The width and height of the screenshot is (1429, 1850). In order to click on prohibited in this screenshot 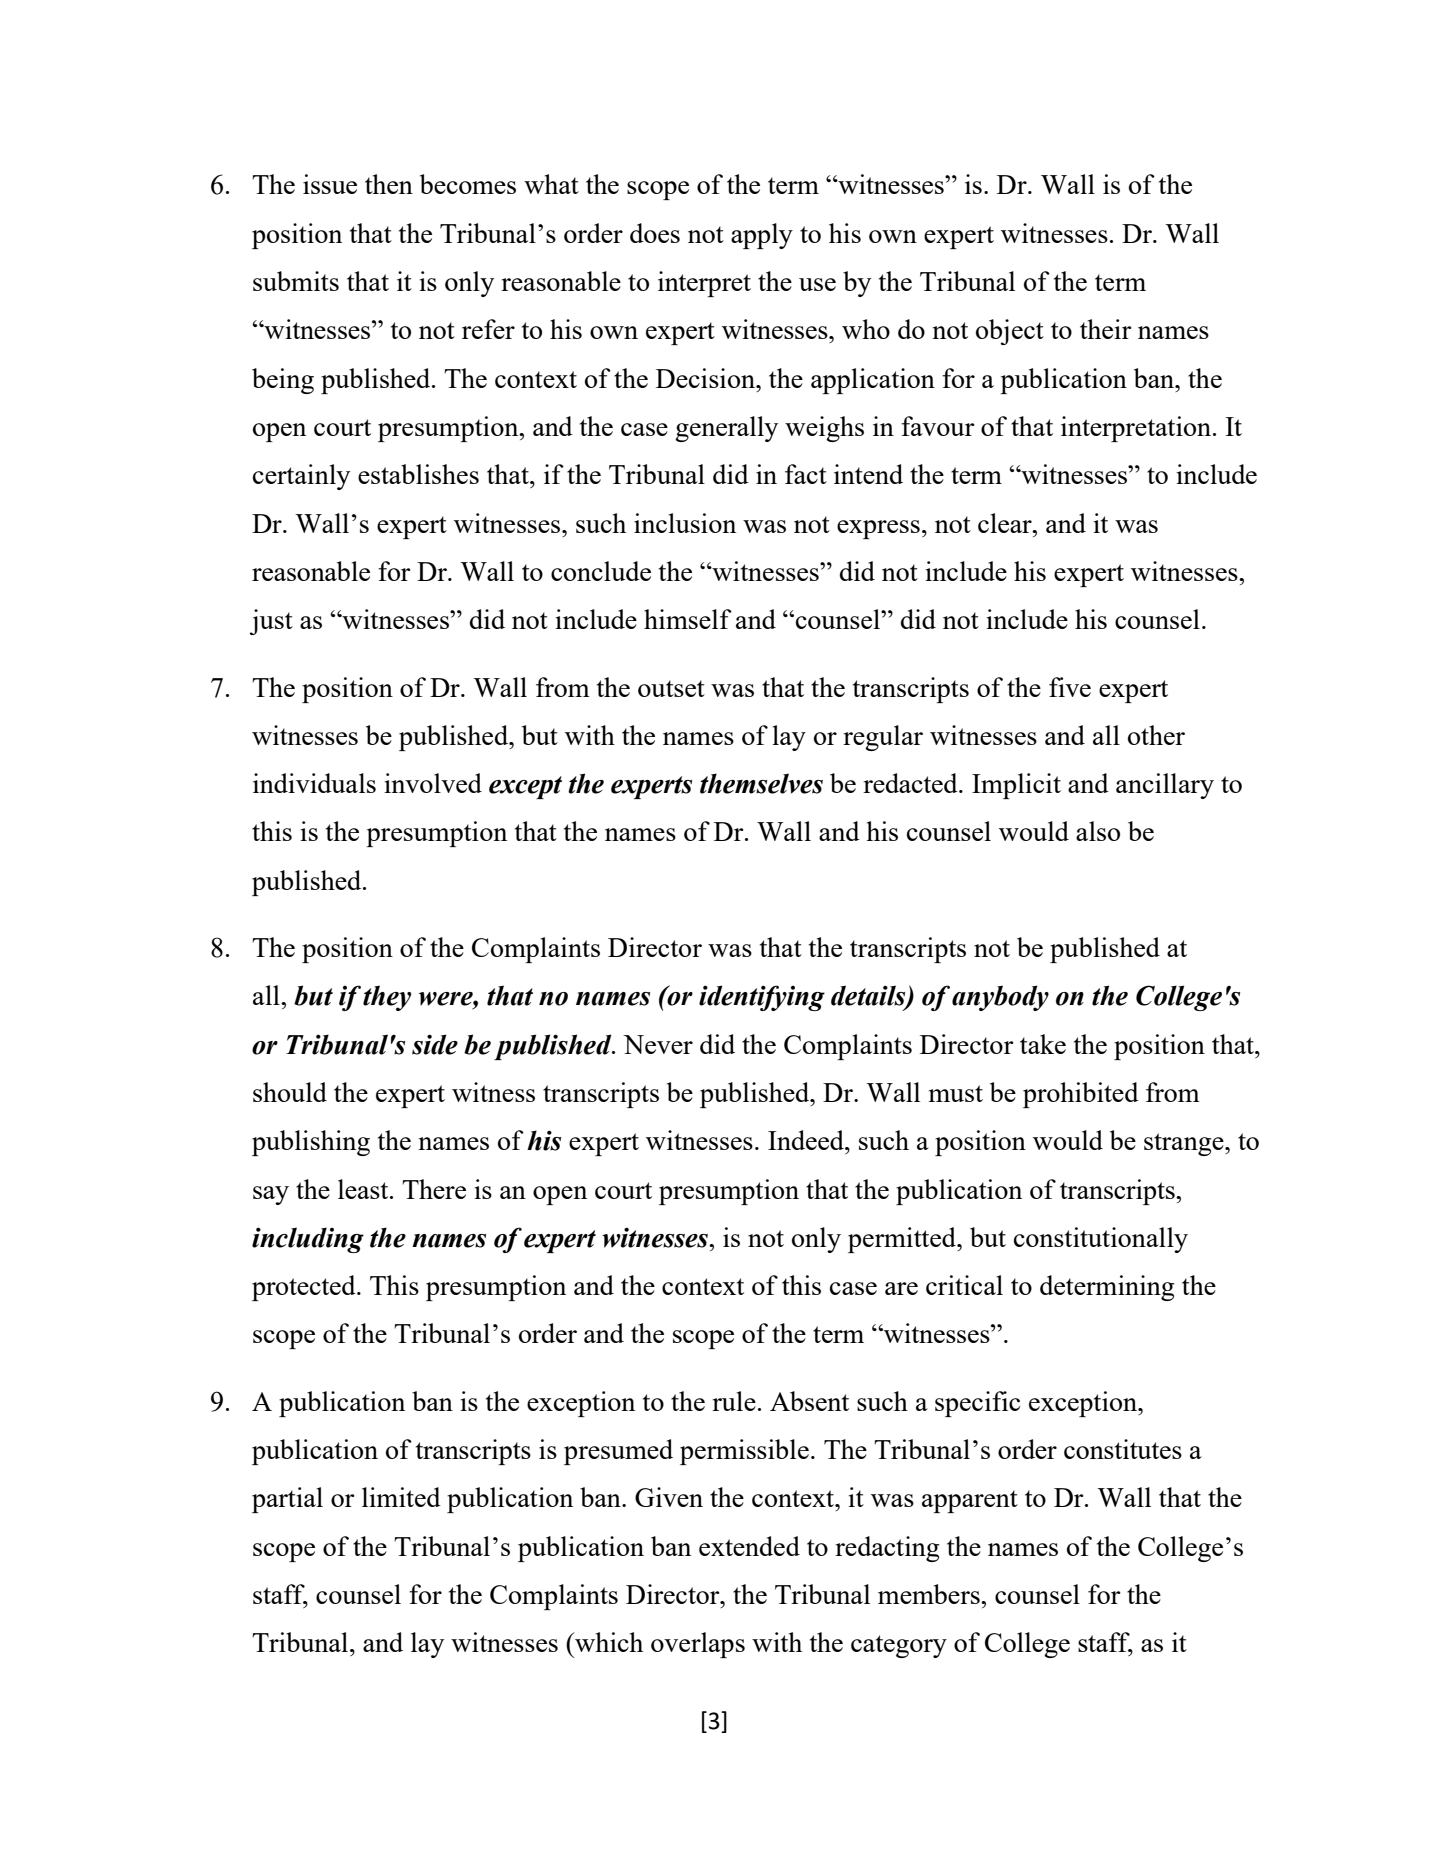, I will do `click(1081, 1095)`.
